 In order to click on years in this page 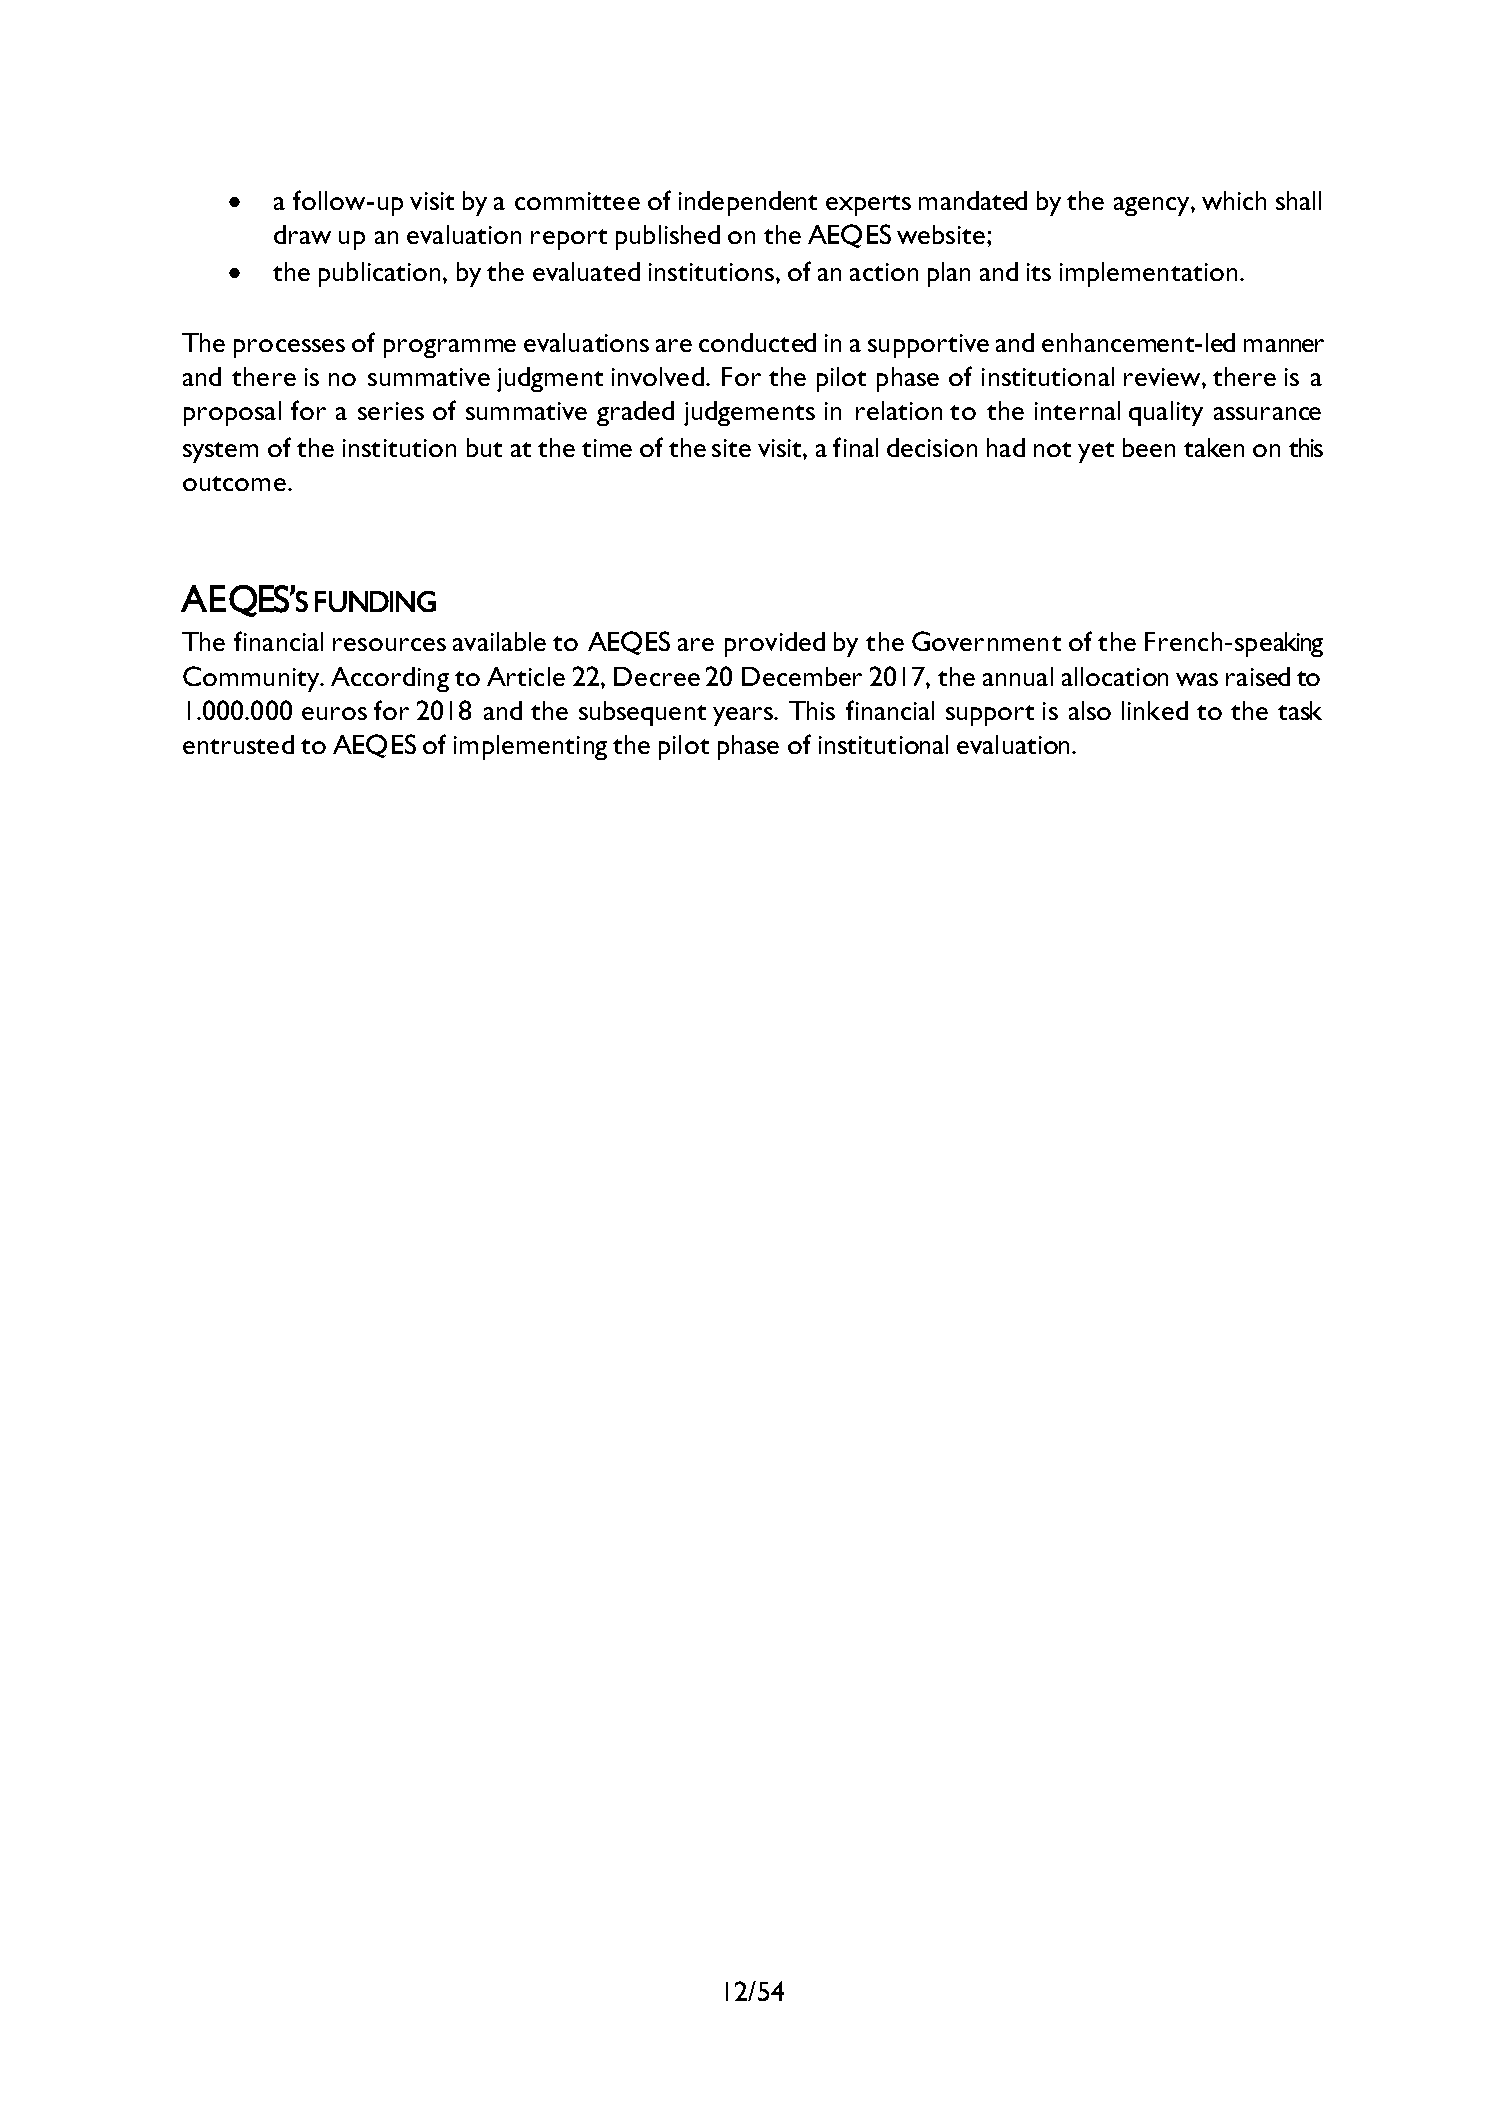, I will do `click(744, 716)`.
